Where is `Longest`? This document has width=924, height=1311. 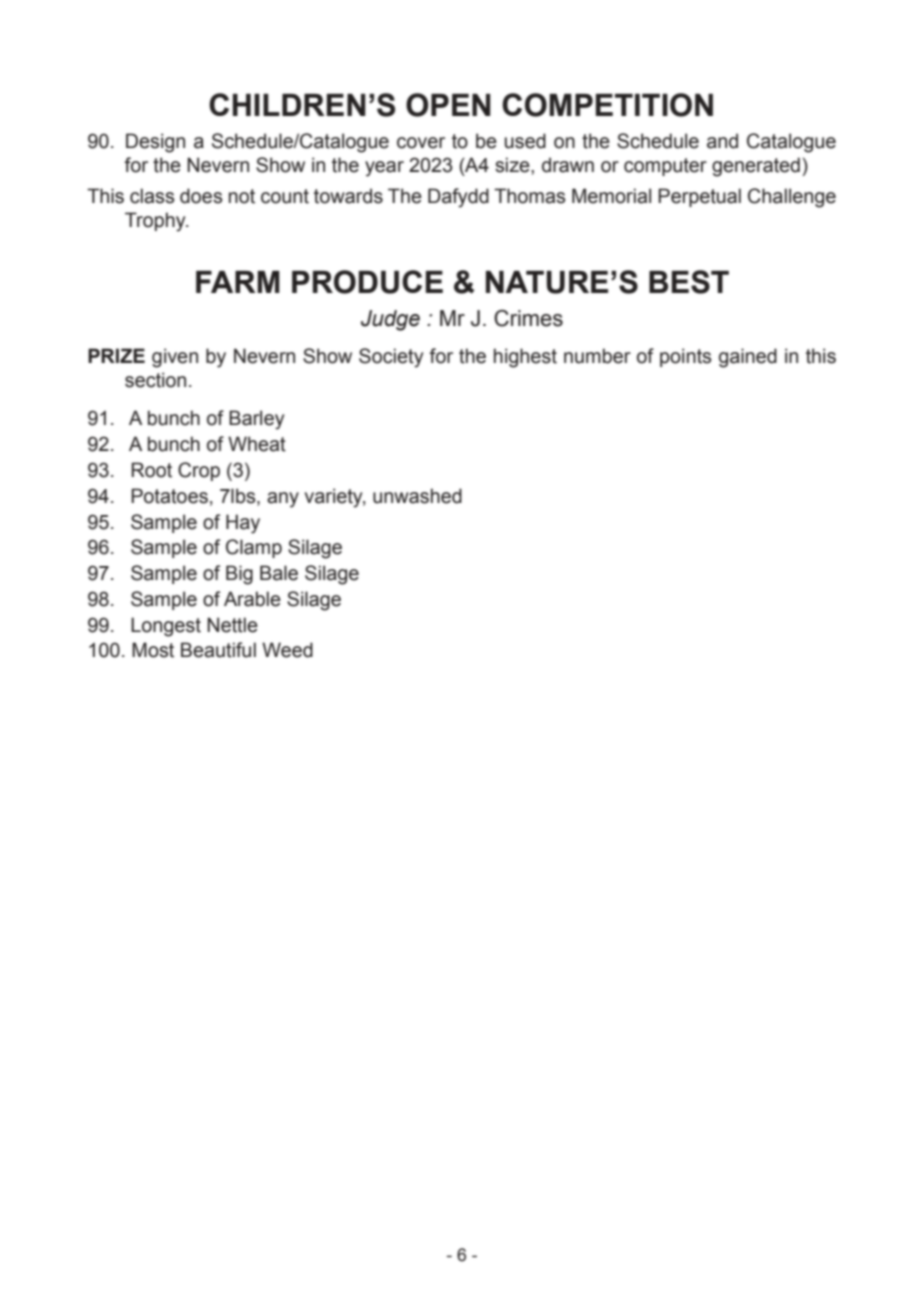
Longest is located at coordinates (166, 627).
